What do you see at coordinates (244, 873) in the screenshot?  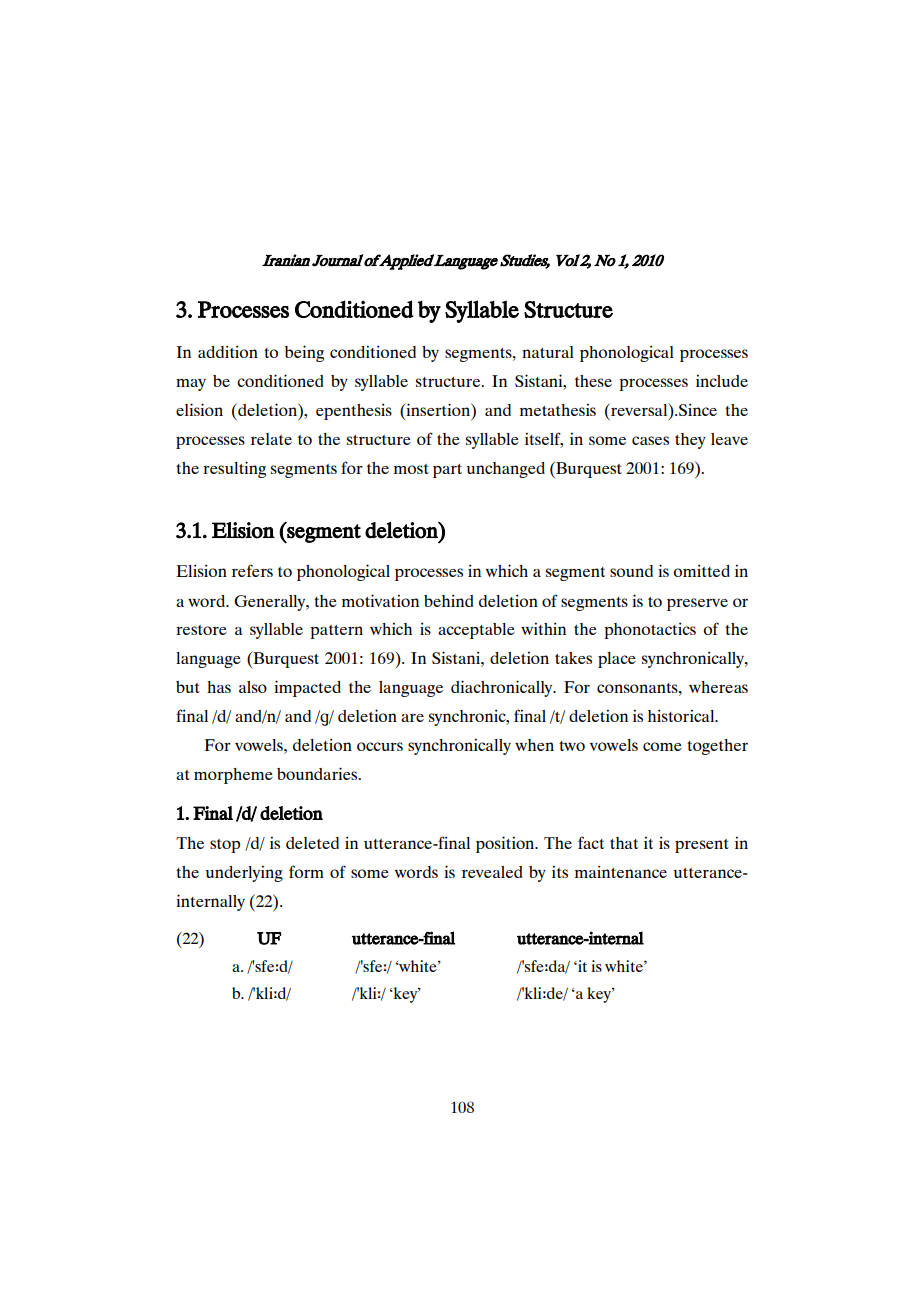 I see `underlying` at bounding box center [244, 873].
